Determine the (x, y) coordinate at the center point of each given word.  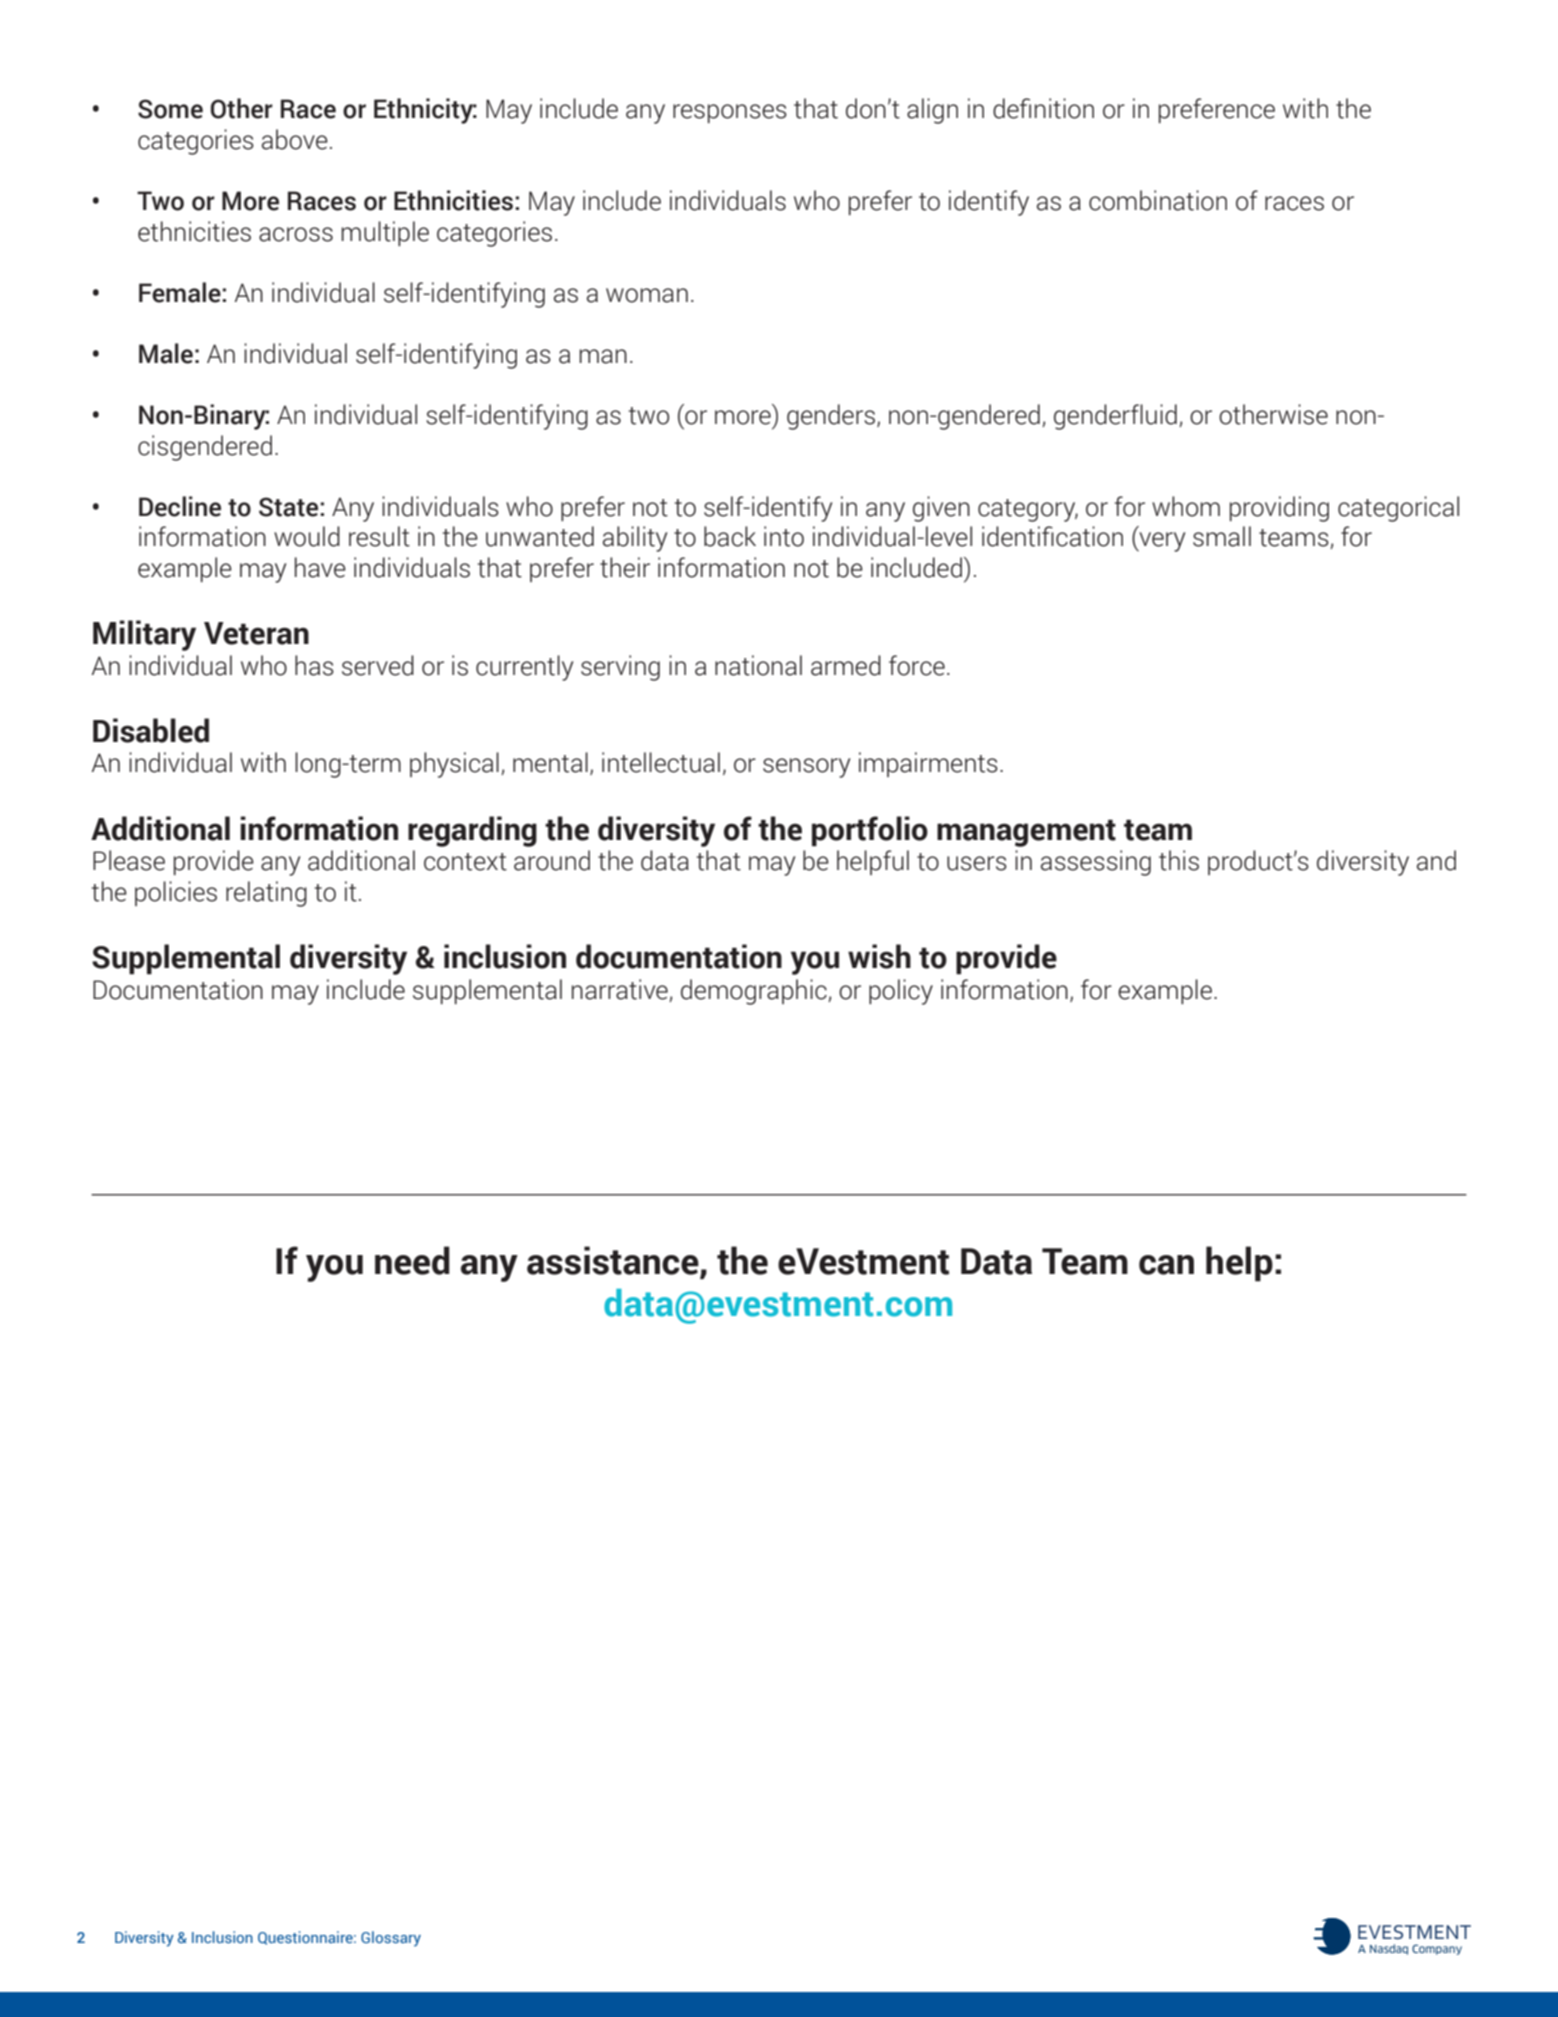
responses (730, 113)
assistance (614, 1261)
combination (1158, 200)
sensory (806, 768)
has (314, 665)
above (295, 139)
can (1166, 1265)
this (1179, 860)
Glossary (391, 1939)
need (412, 1260)
